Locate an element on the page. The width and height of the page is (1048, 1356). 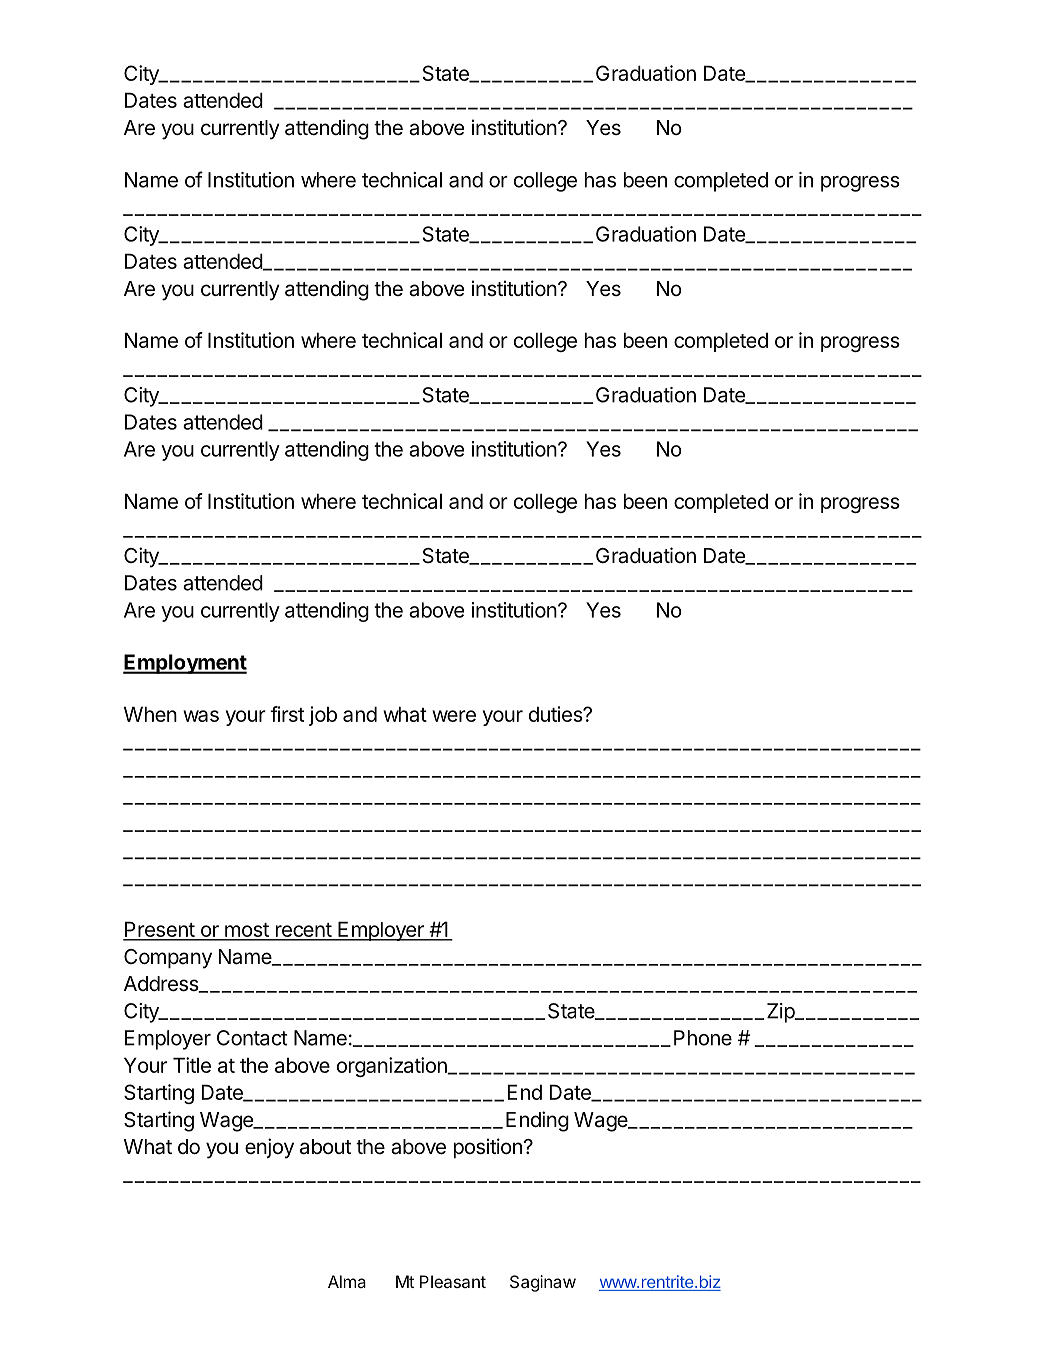
duties is located at coordinates (556, 714).
